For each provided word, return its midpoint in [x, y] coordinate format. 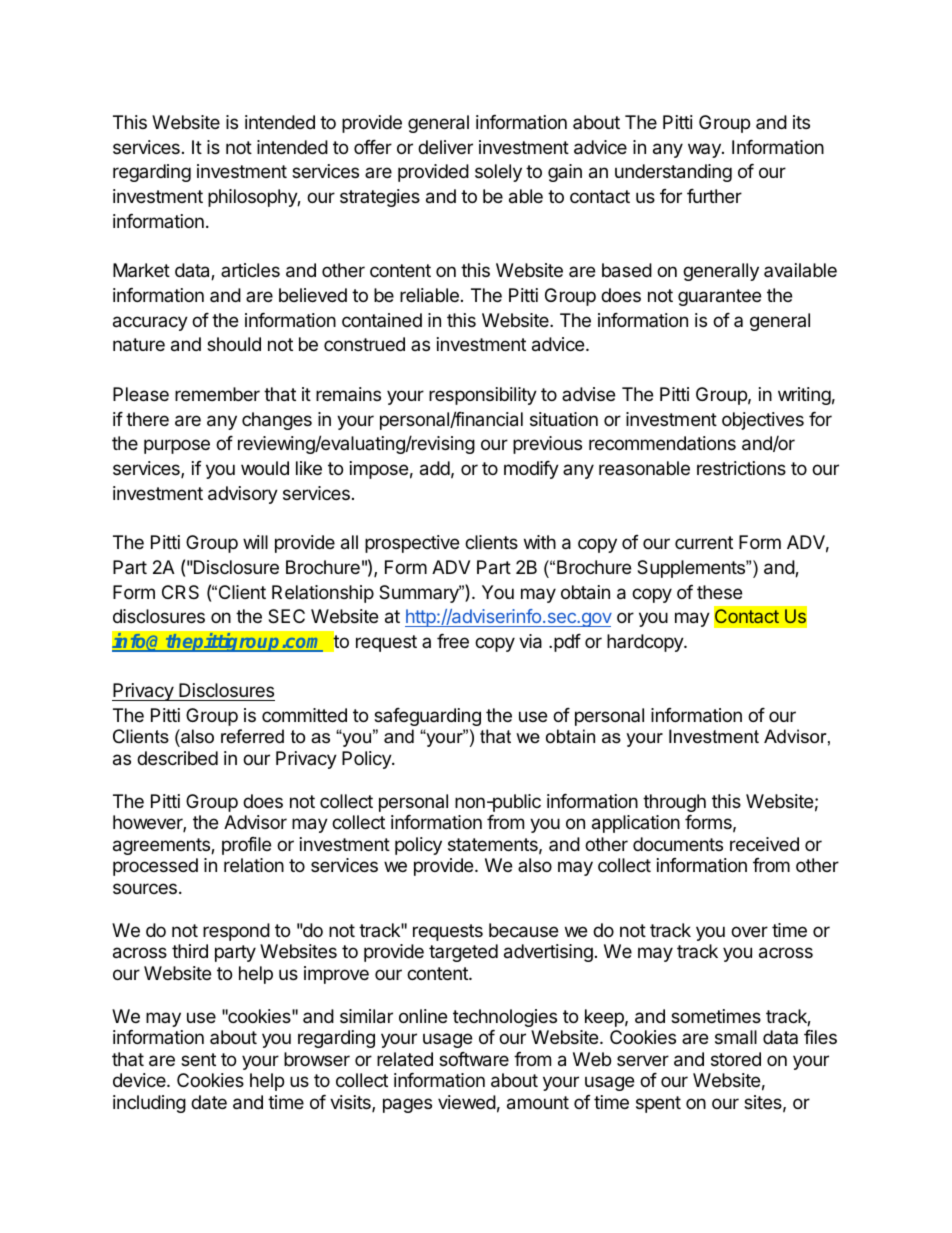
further [714, 196]
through [674, 803]
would [265, 468]
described [177, 758]
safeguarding [427, 717]
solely [498, 173]
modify [531, 470]
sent [198, 1059]
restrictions [741, 468]
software [474, 1059]
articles [250, 270]
